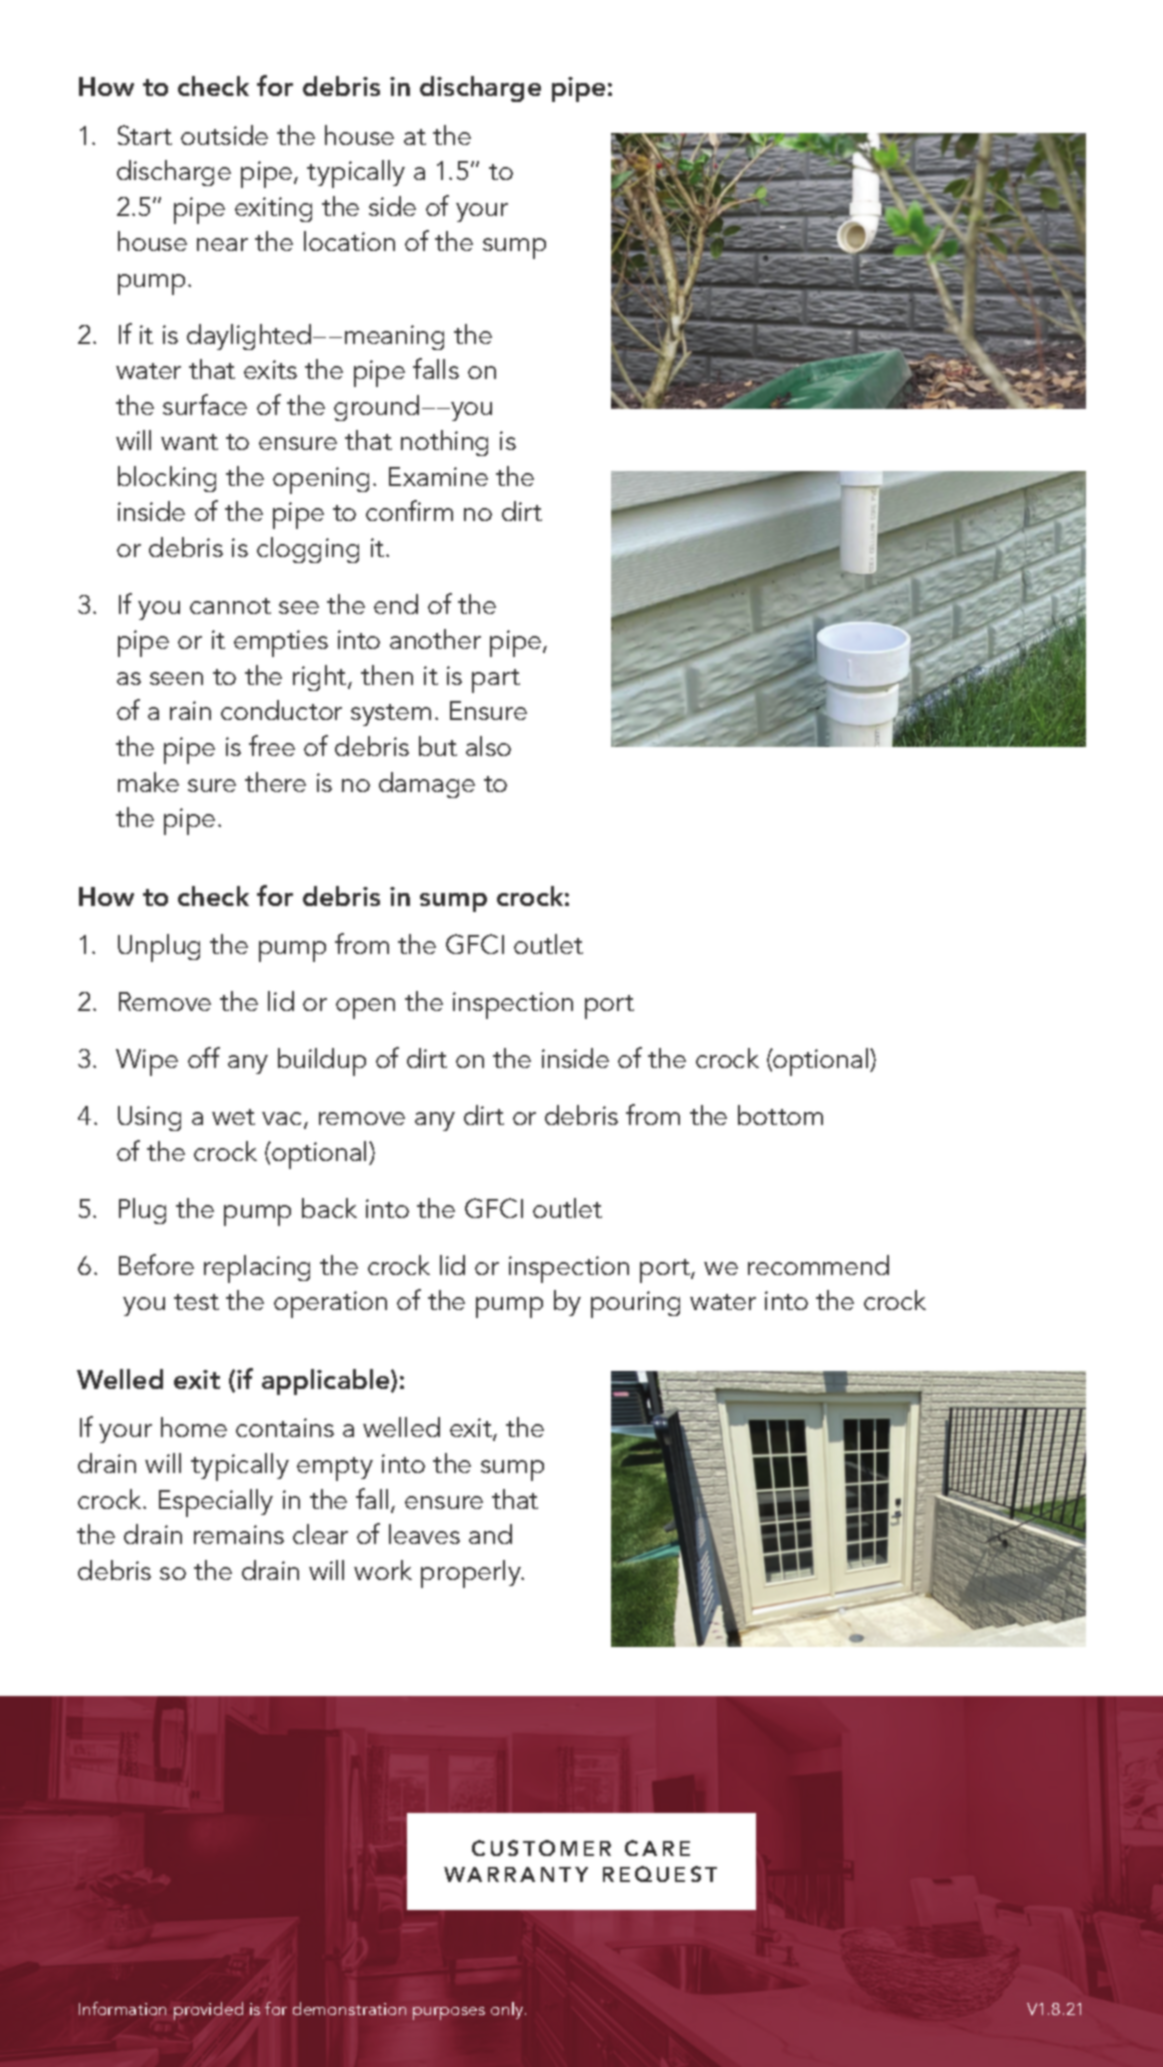 This document has width=1163, height=2067. What do you see at coordinates (449, 2013) in the document?
I see `purposes` at bounding box center [449, 2013].
